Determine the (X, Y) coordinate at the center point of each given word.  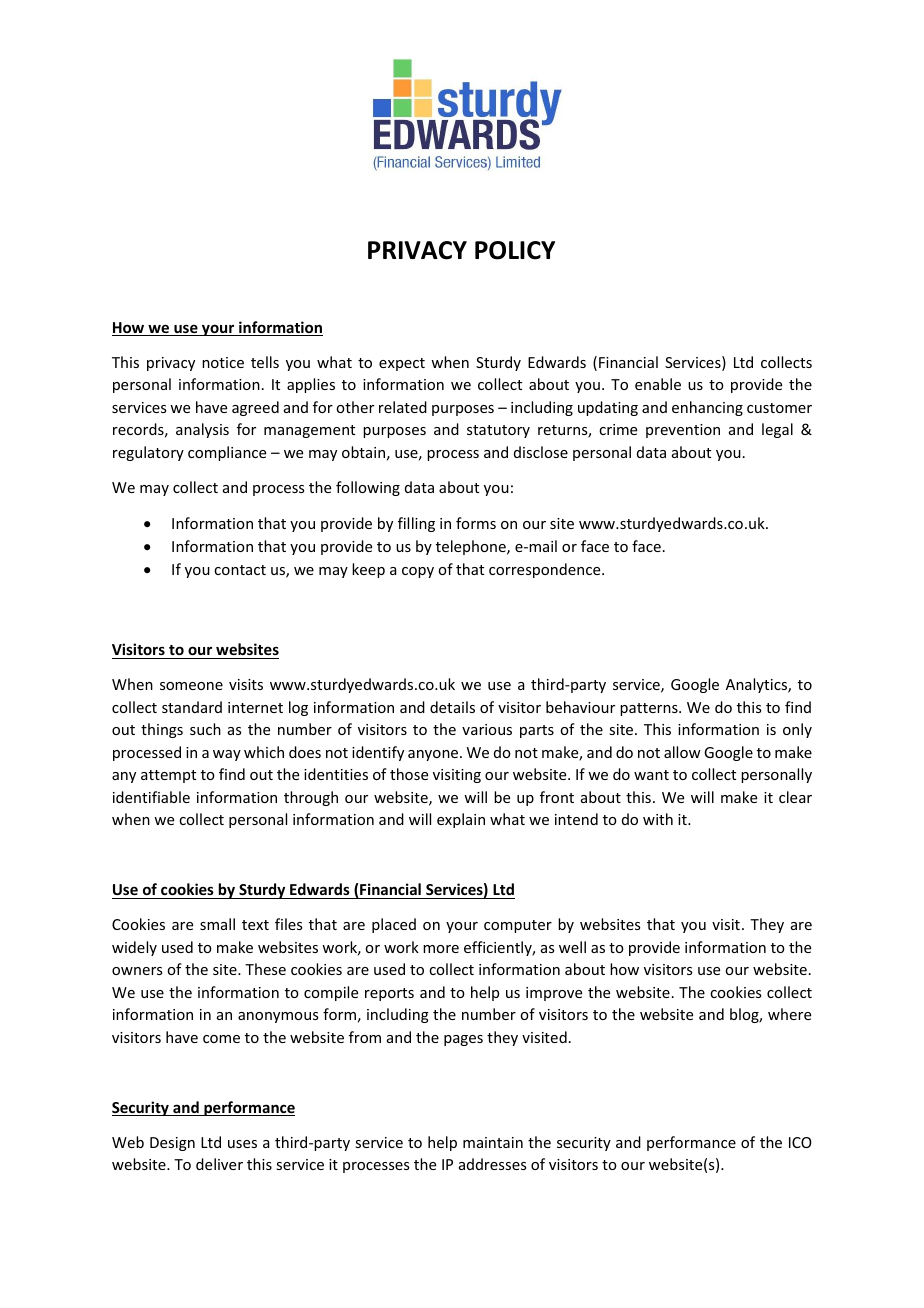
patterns (650, 709)
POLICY (515, 250)
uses (242, 1144)
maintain (493, 1142)
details (452, 707)
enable (658, 384)
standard (192, 707)
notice (223, 362)
